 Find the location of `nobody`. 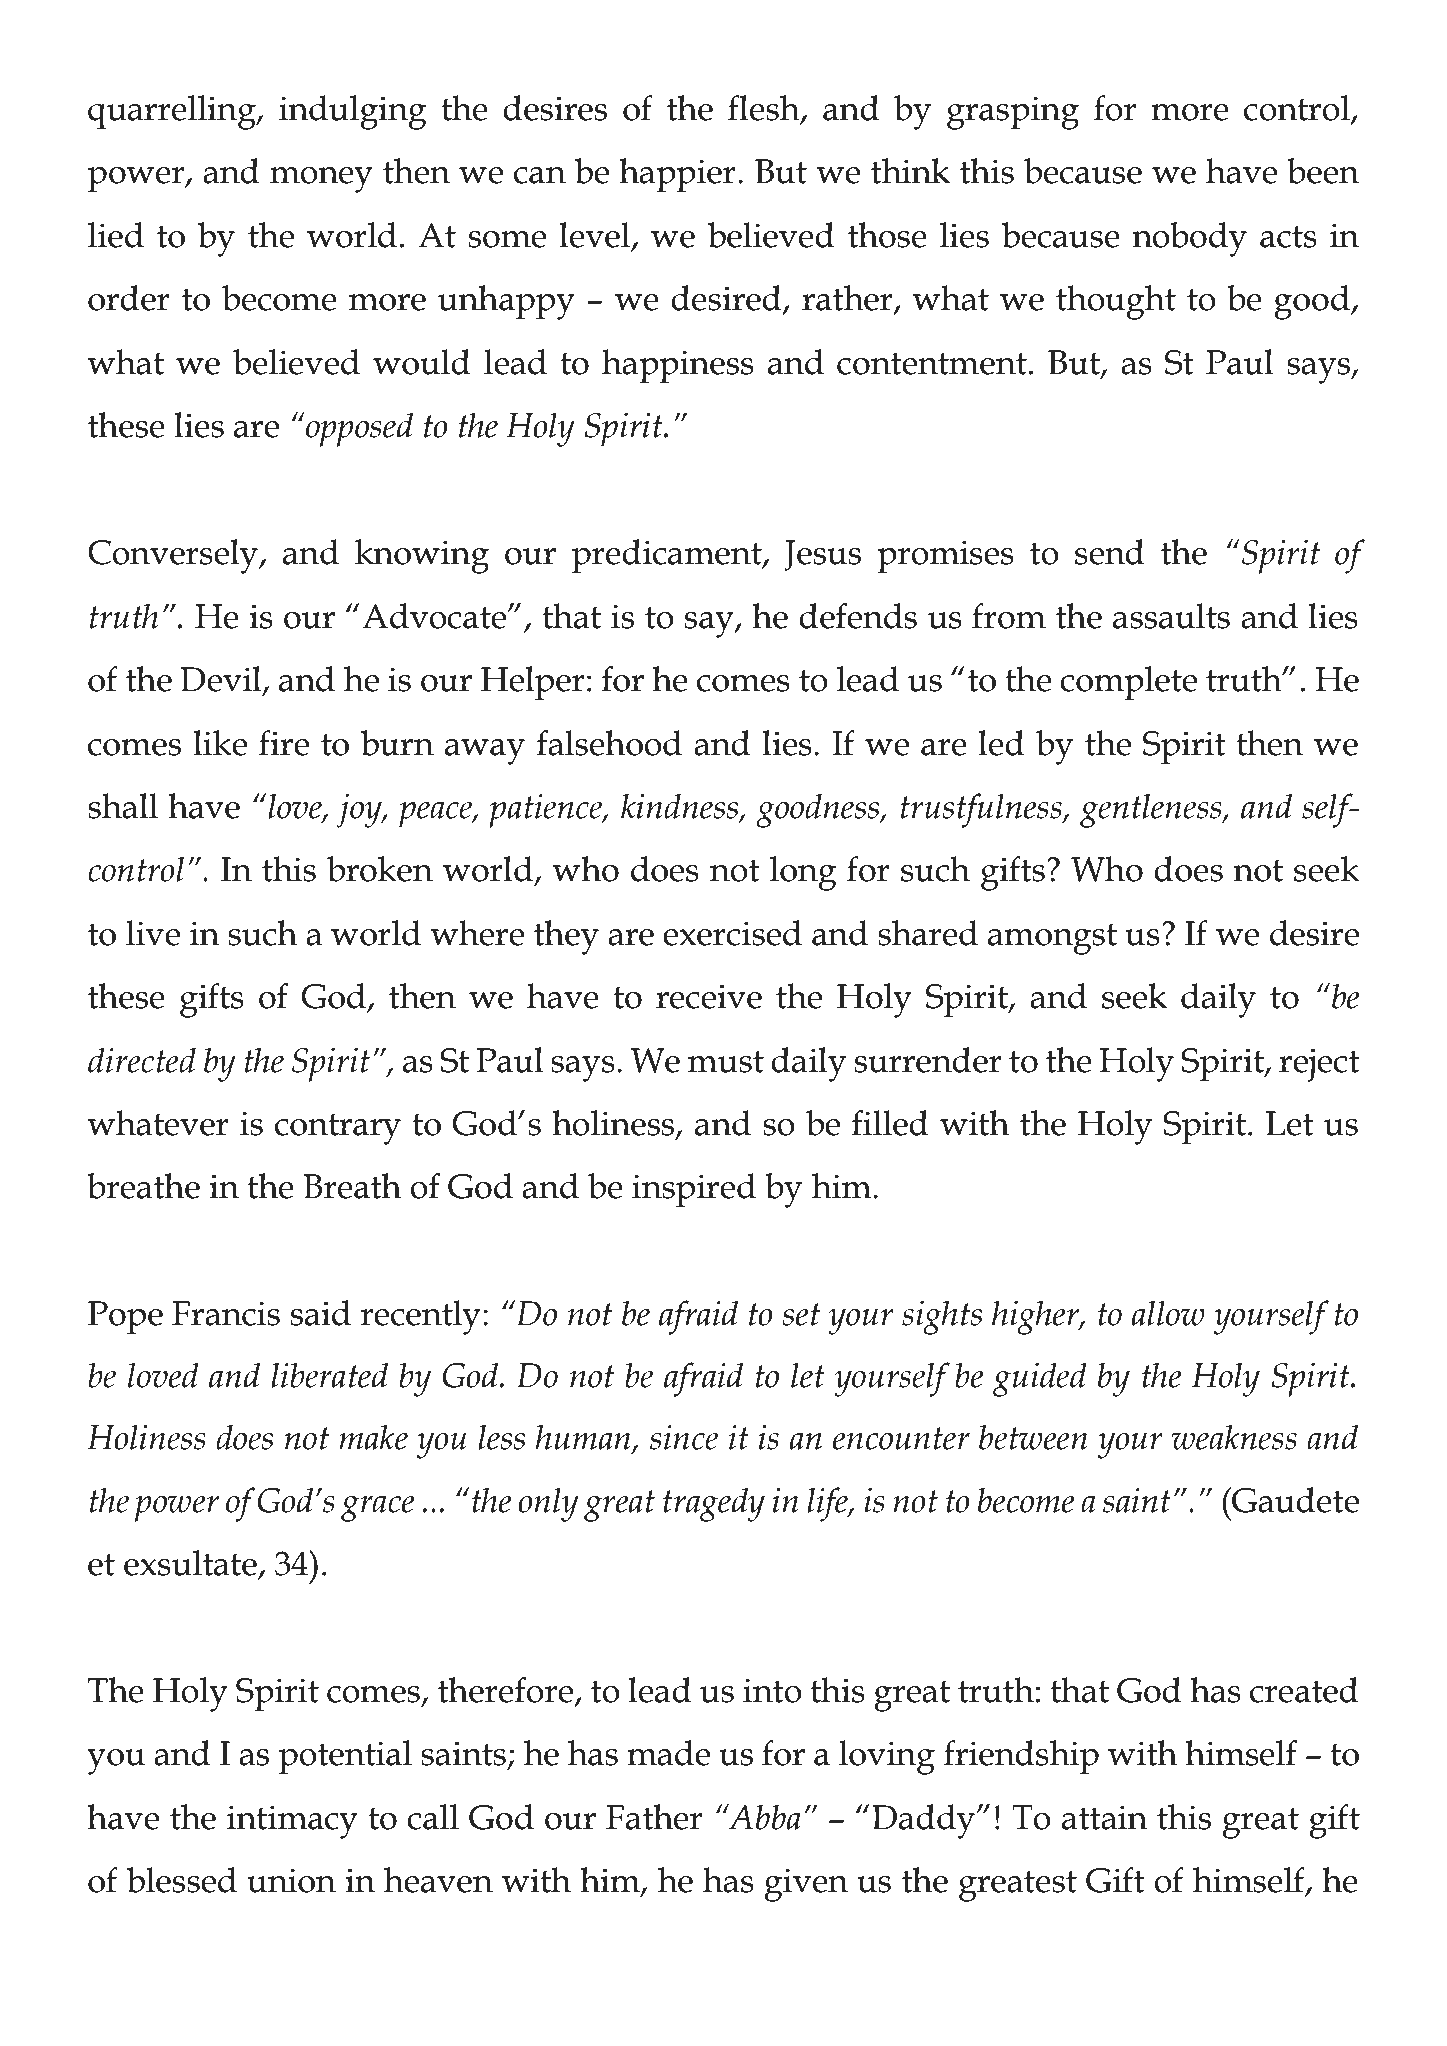

nobody is located at coordinates (1189, 239).
